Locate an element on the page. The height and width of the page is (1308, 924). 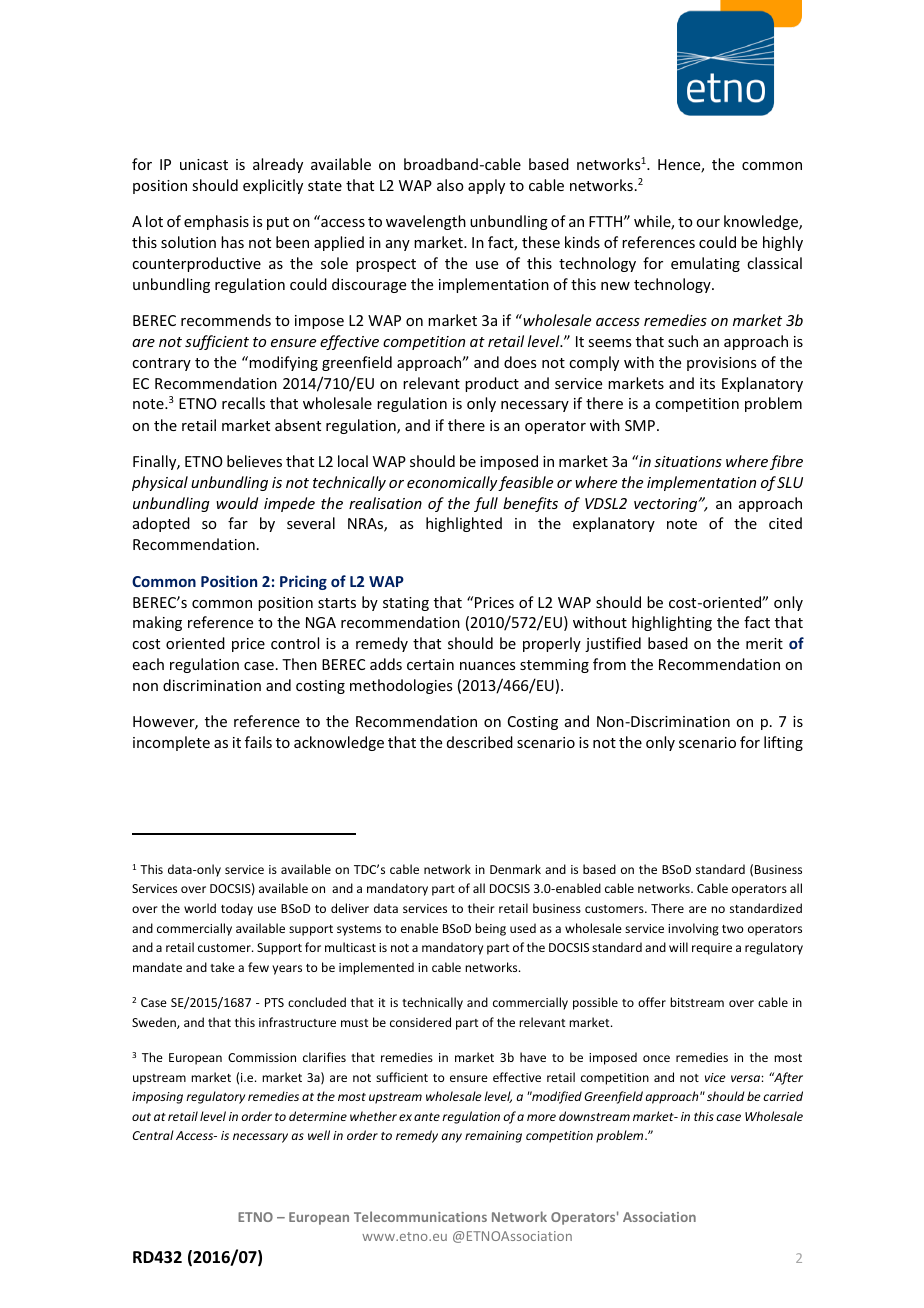
highlighting is located at coordinates (672, 623).
